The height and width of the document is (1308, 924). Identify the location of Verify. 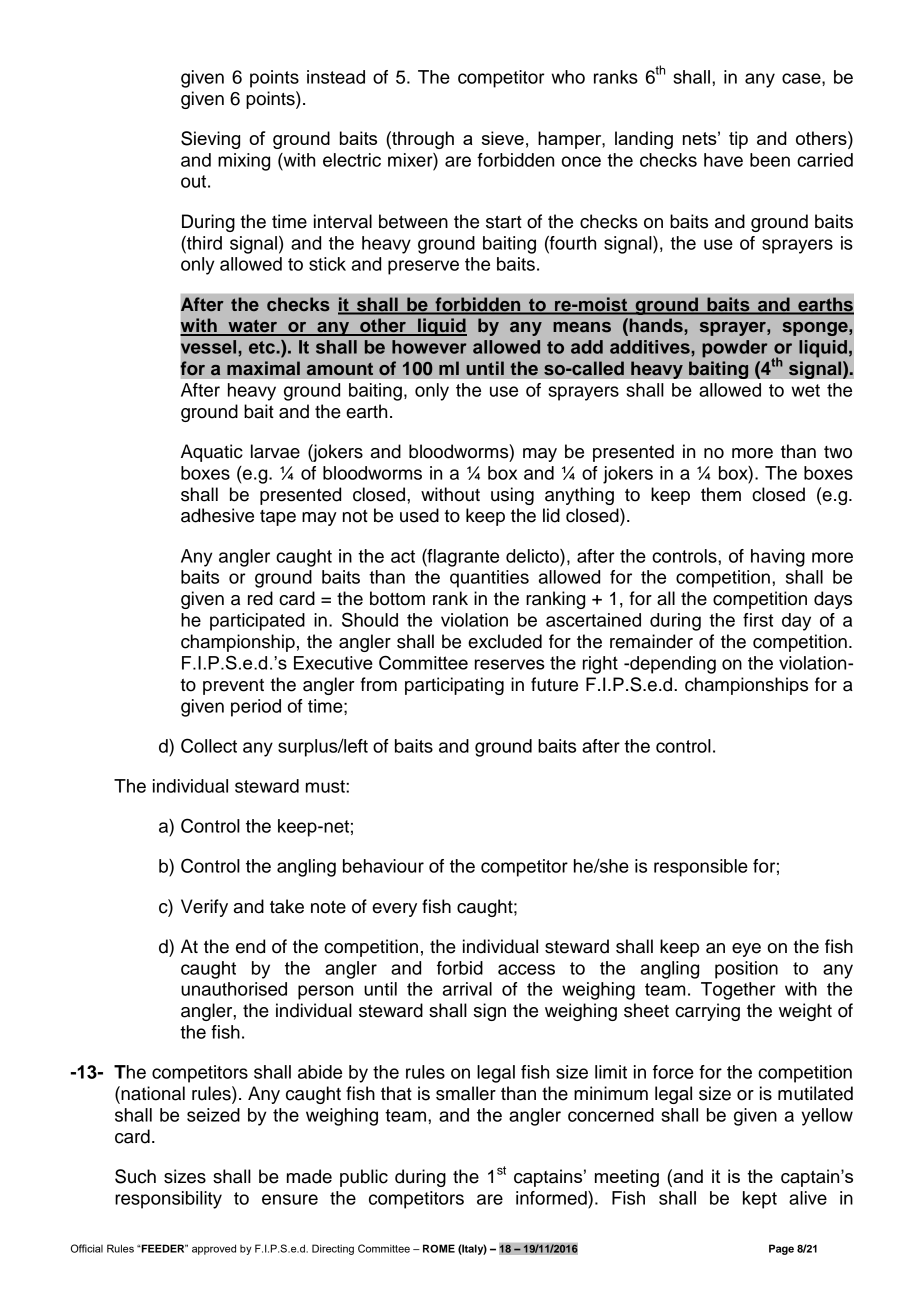
(204, 908).
